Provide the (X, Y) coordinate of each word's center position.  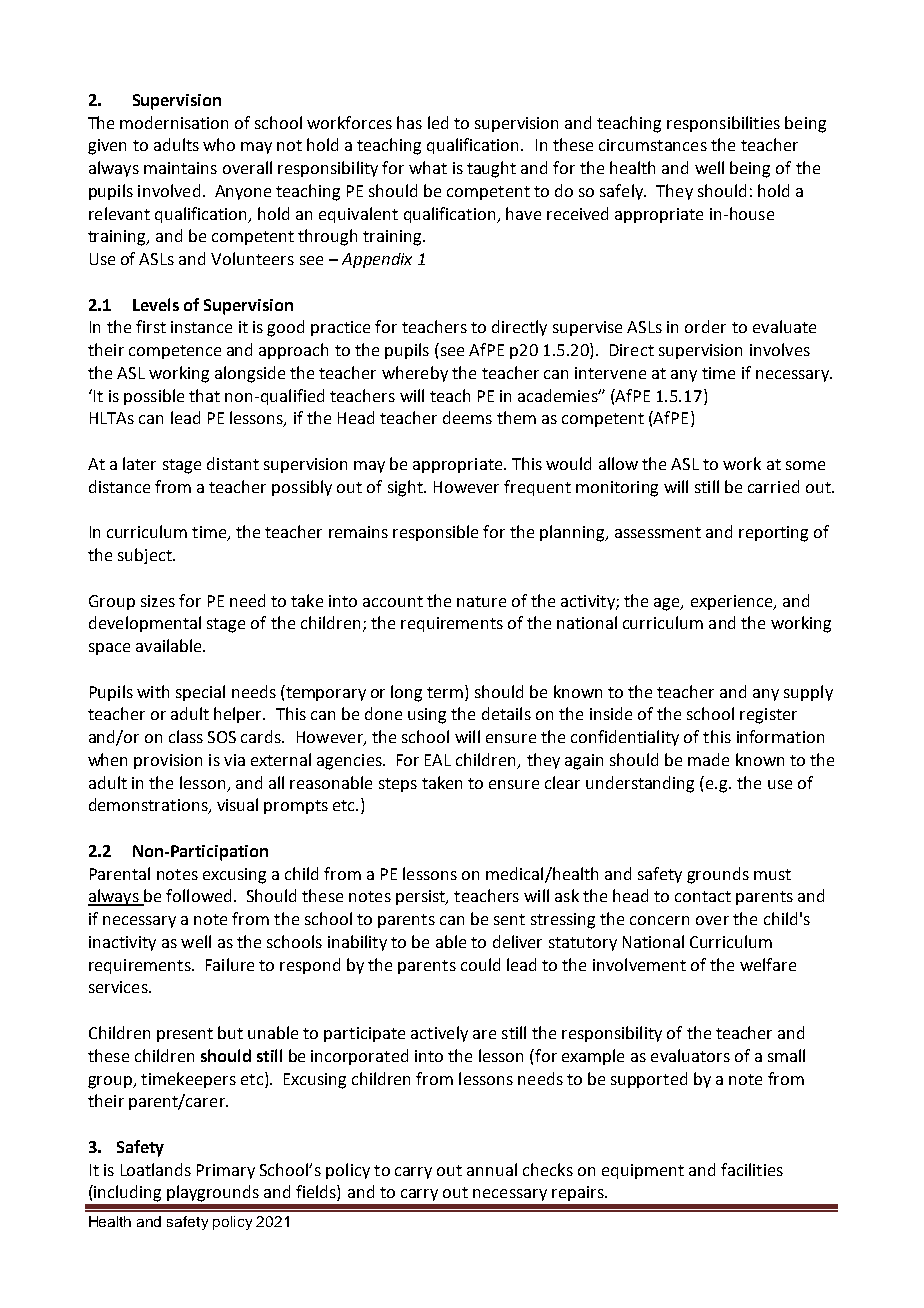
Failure (230, 964)
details (506, 713)
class (186, 736)
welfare (768, 964)
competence (175, 352)
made (708, 759)
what (428, 167)
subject (146, 556)
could (480, 964)
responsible (435, 533)
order (705, 326)
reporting (773, 534)
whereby (415, 374)
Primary (226, 1171)
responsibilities (723, 124)
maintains (180, 168)
